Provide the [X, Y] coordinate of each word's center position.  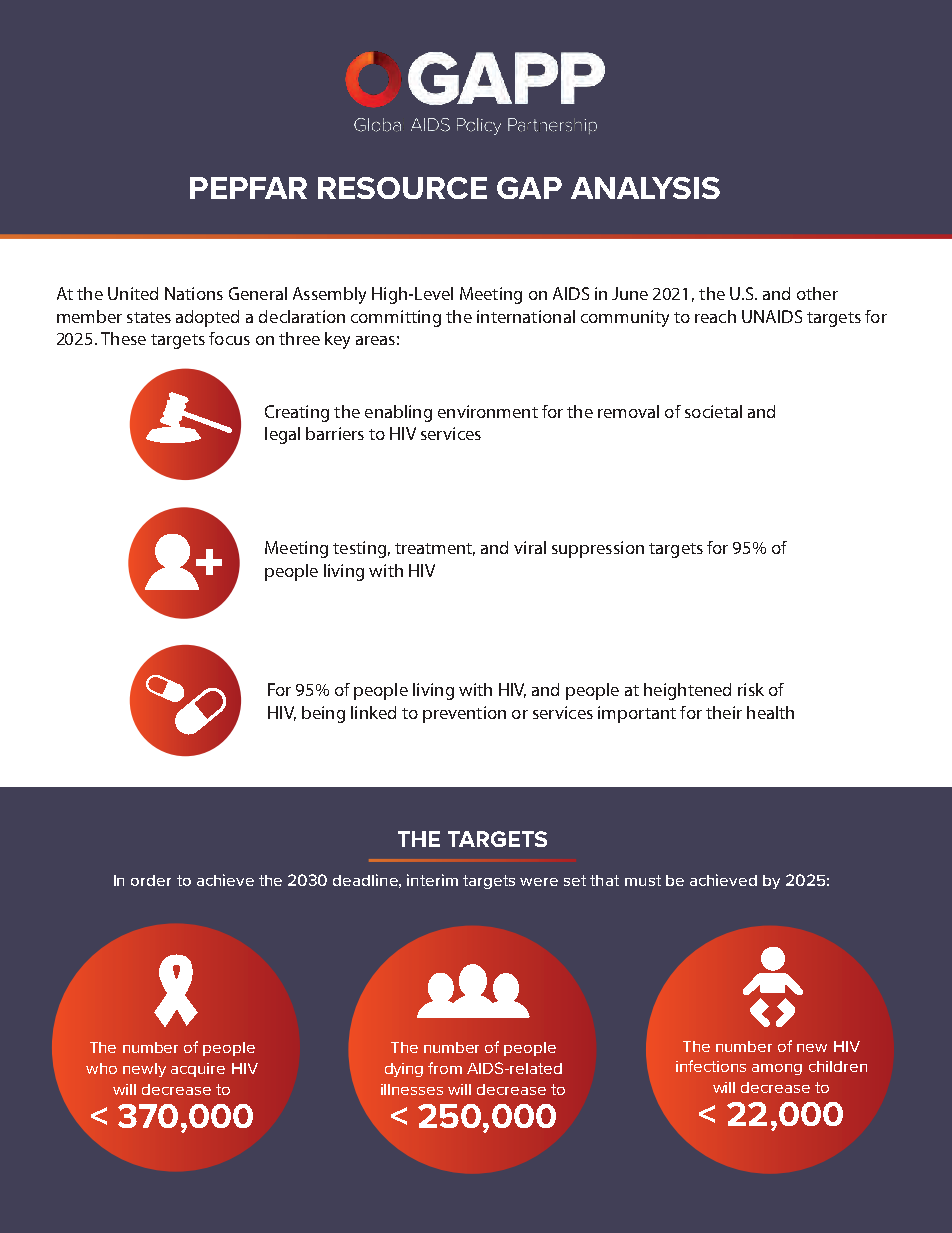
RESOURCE [402, 188]
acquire [198, 1070]
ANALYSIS [645, 188]
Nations [194, 293]
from [445, 1068]
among [777, 1069]
